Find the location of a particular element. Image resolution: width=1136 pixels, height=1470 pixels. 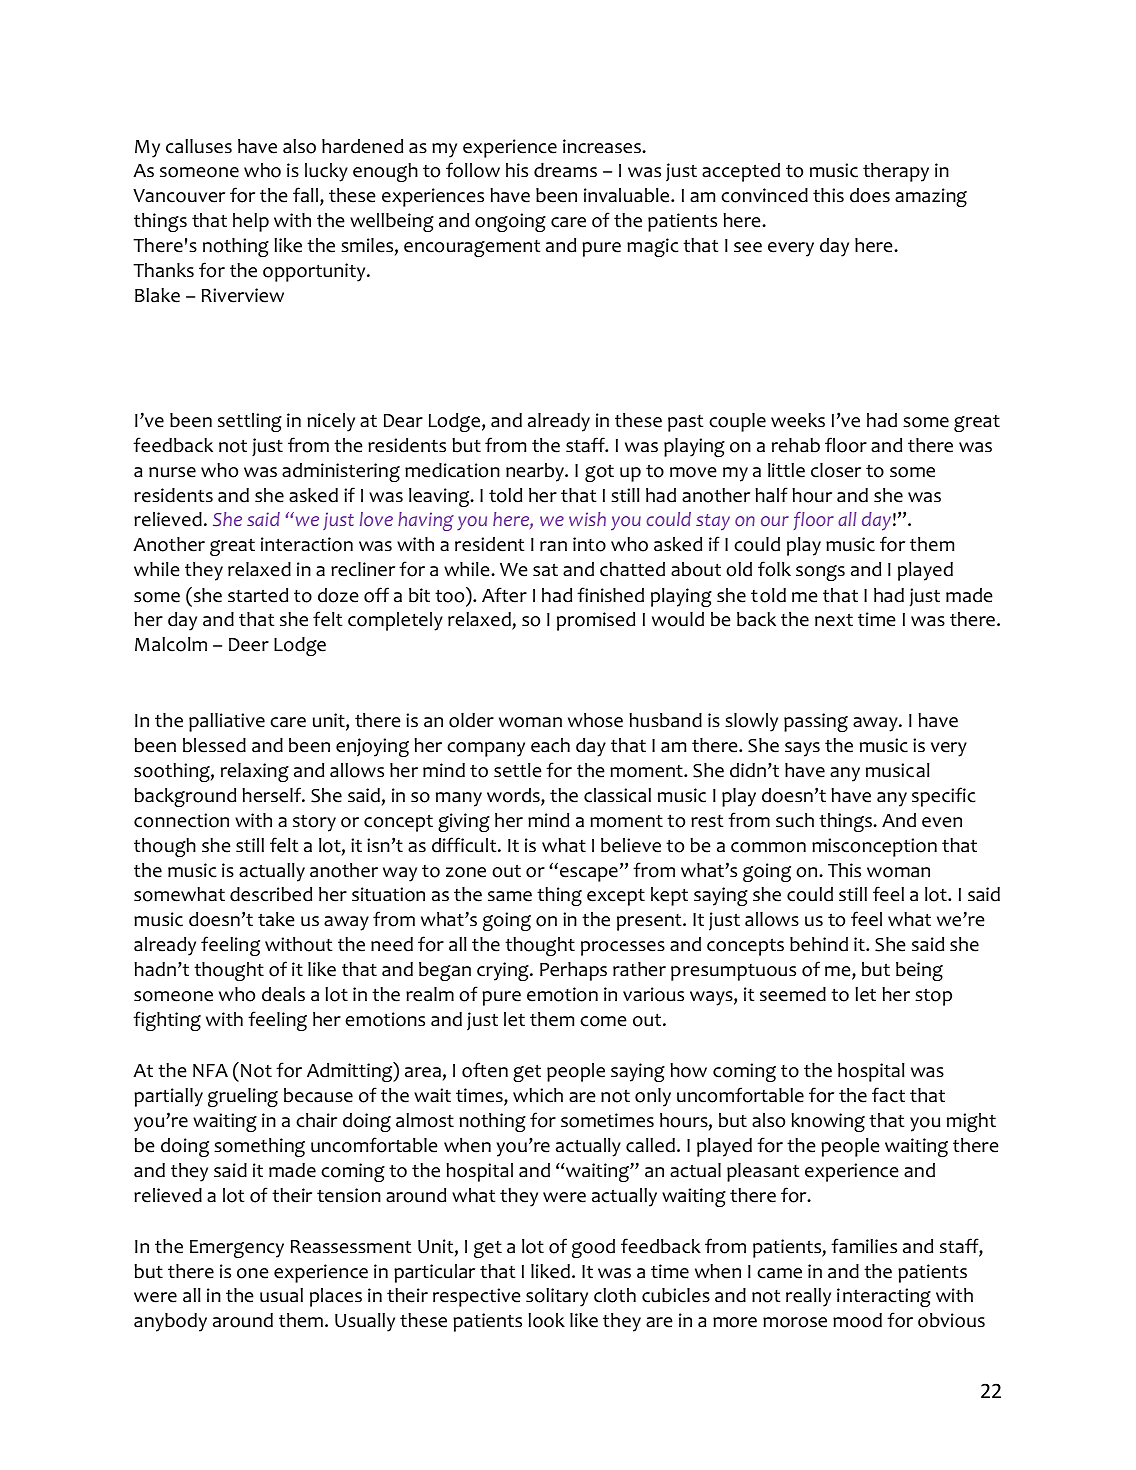

fall is located at coordinates (307, 196).
